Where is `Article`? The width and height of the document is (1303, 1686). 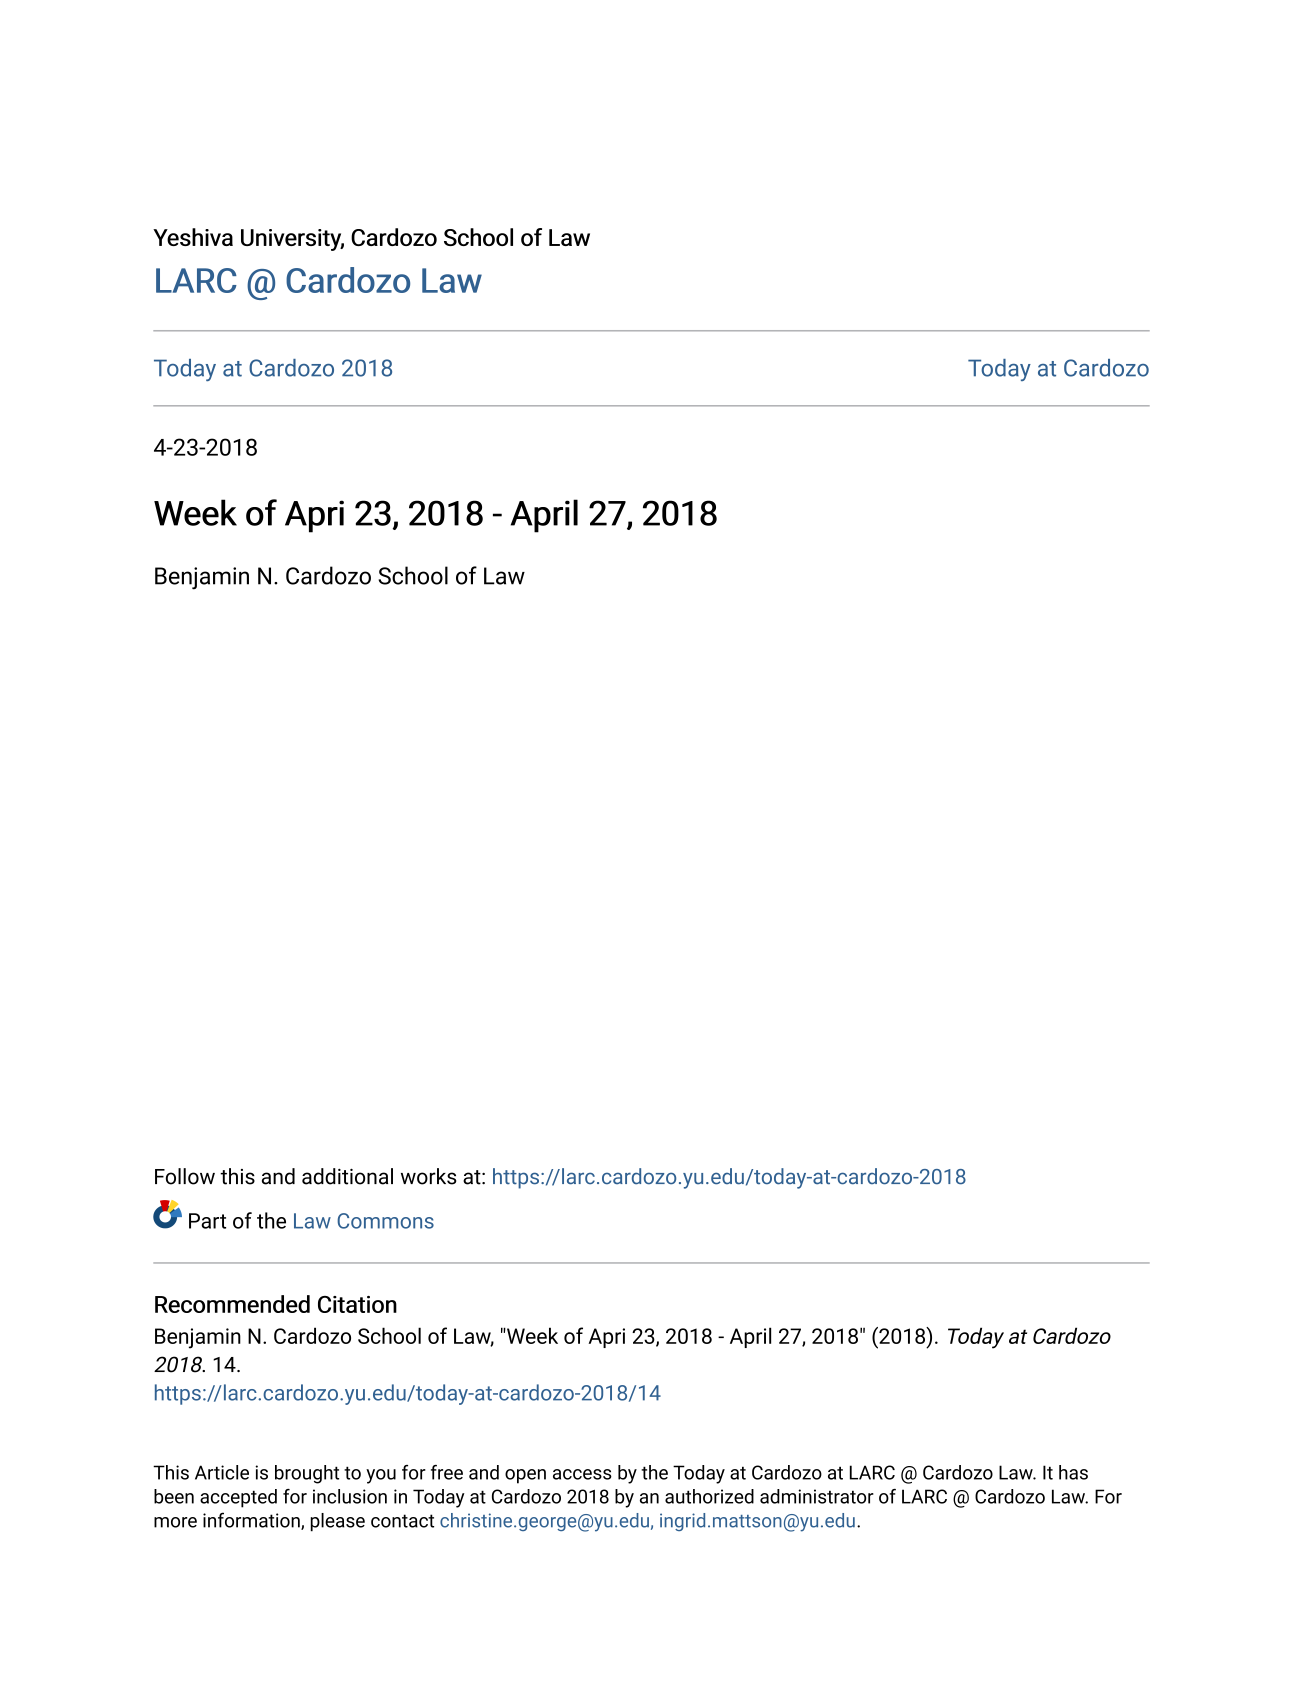 Article is located at coordinates (222, 1472).
